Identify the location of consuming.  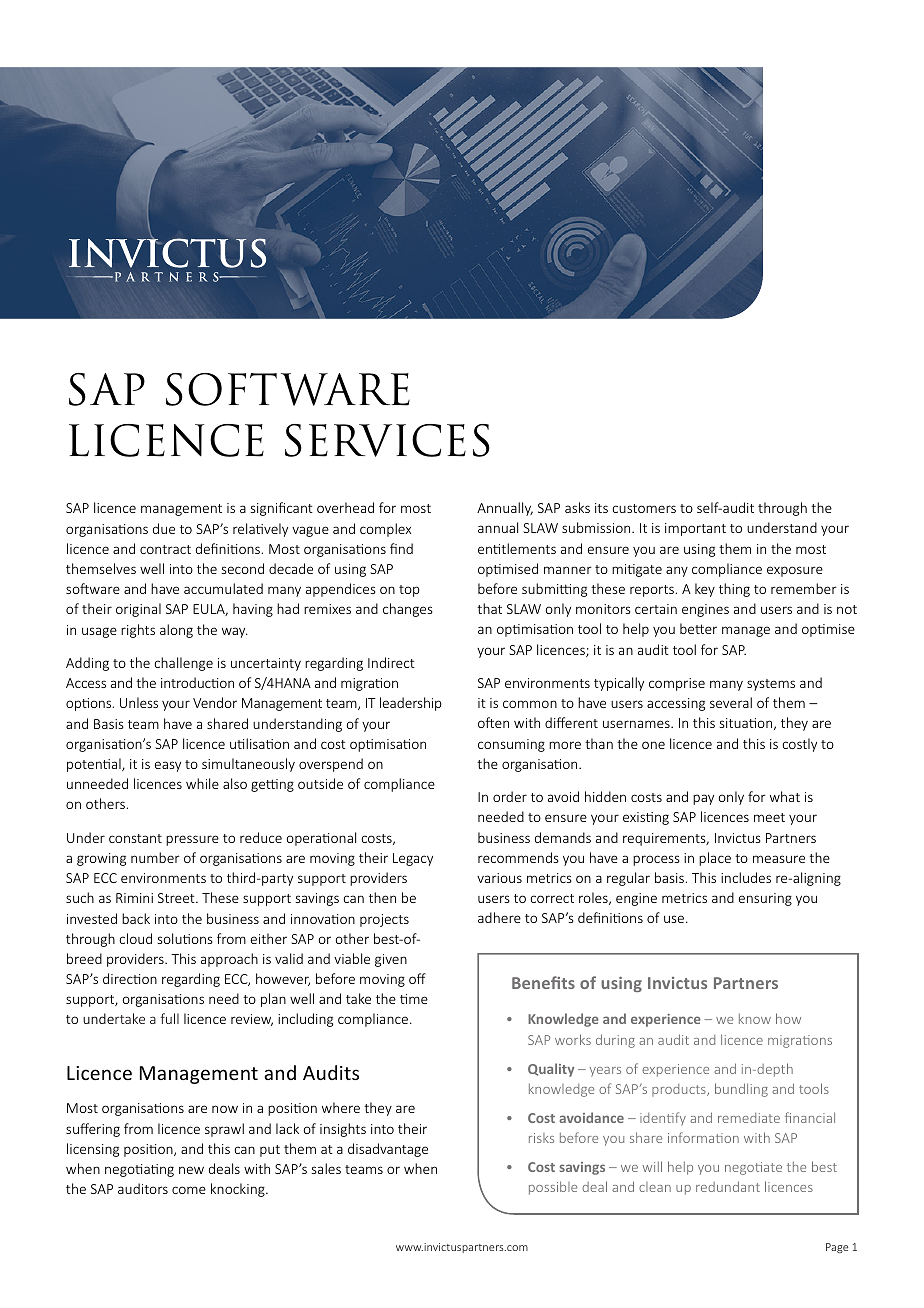
(511, 745).
